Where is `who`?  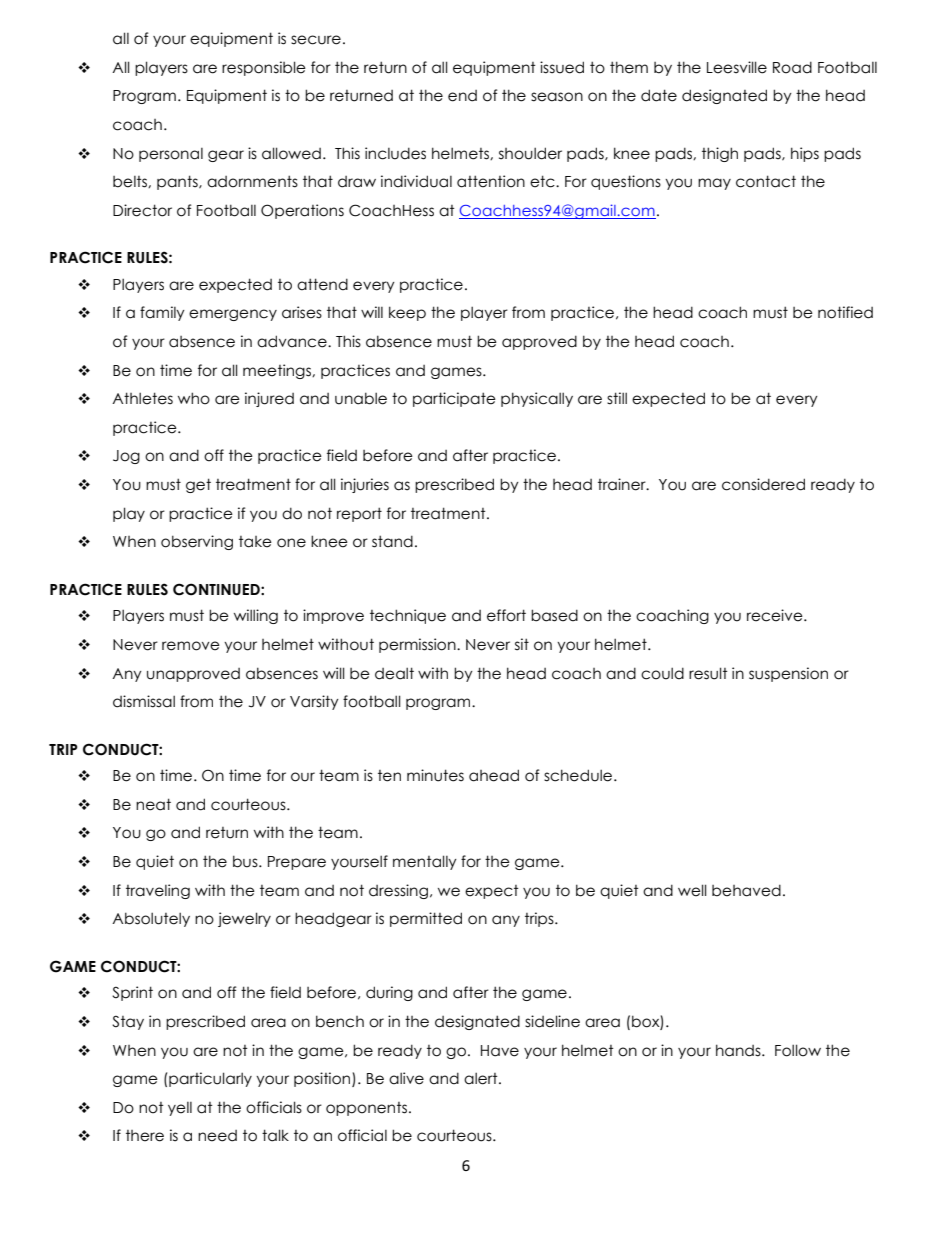 who is located at coordinates (194, 398).
